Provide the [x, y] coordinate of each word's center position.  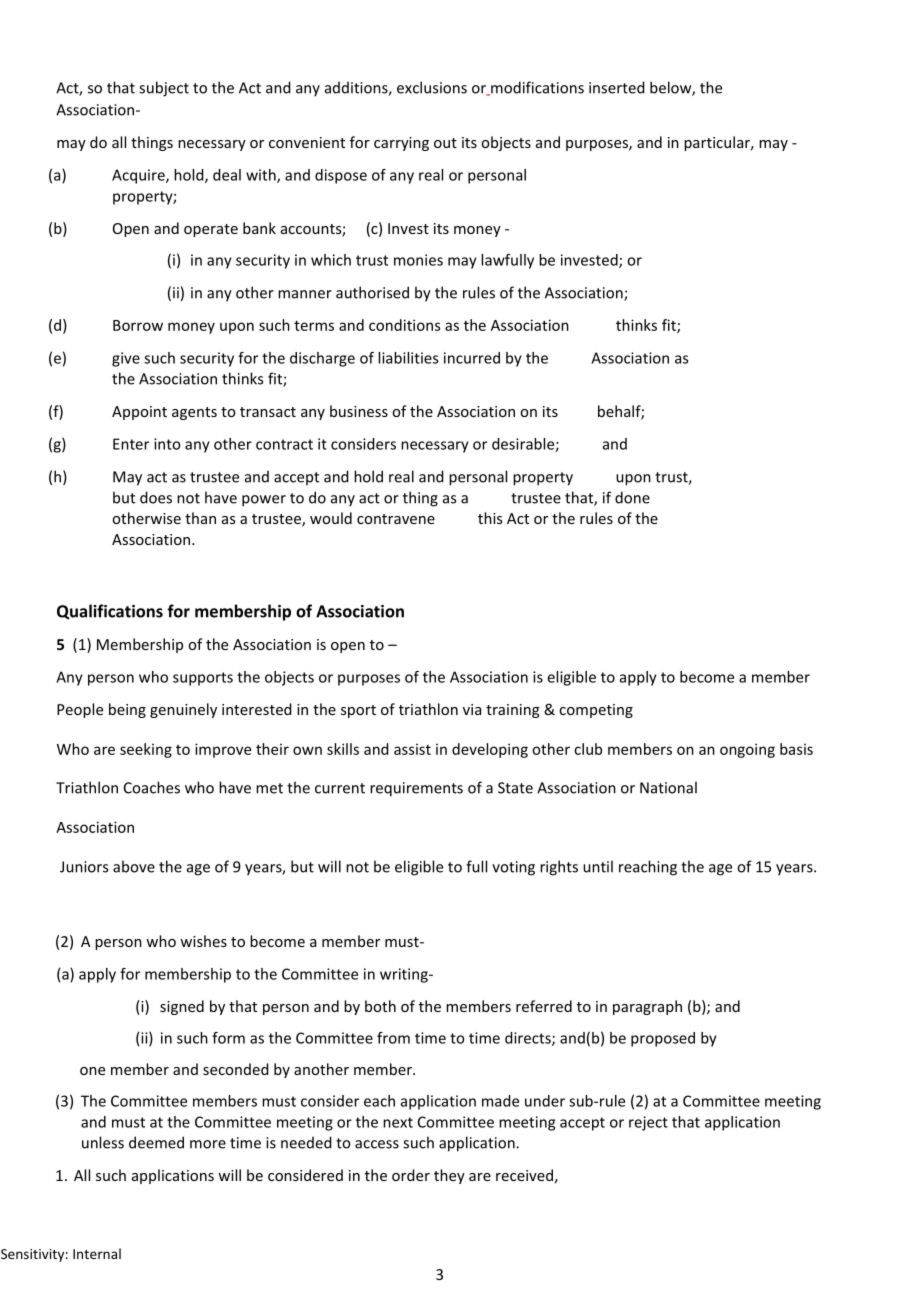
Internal [97, 1253]
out [445, 143]
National [668, 787]
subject [164, 89]
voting [513, 868]
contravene [396, 519]
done [632, 497]
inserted [617, 87]
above [134, 866]
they [449, 1176]
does [156, 497]
